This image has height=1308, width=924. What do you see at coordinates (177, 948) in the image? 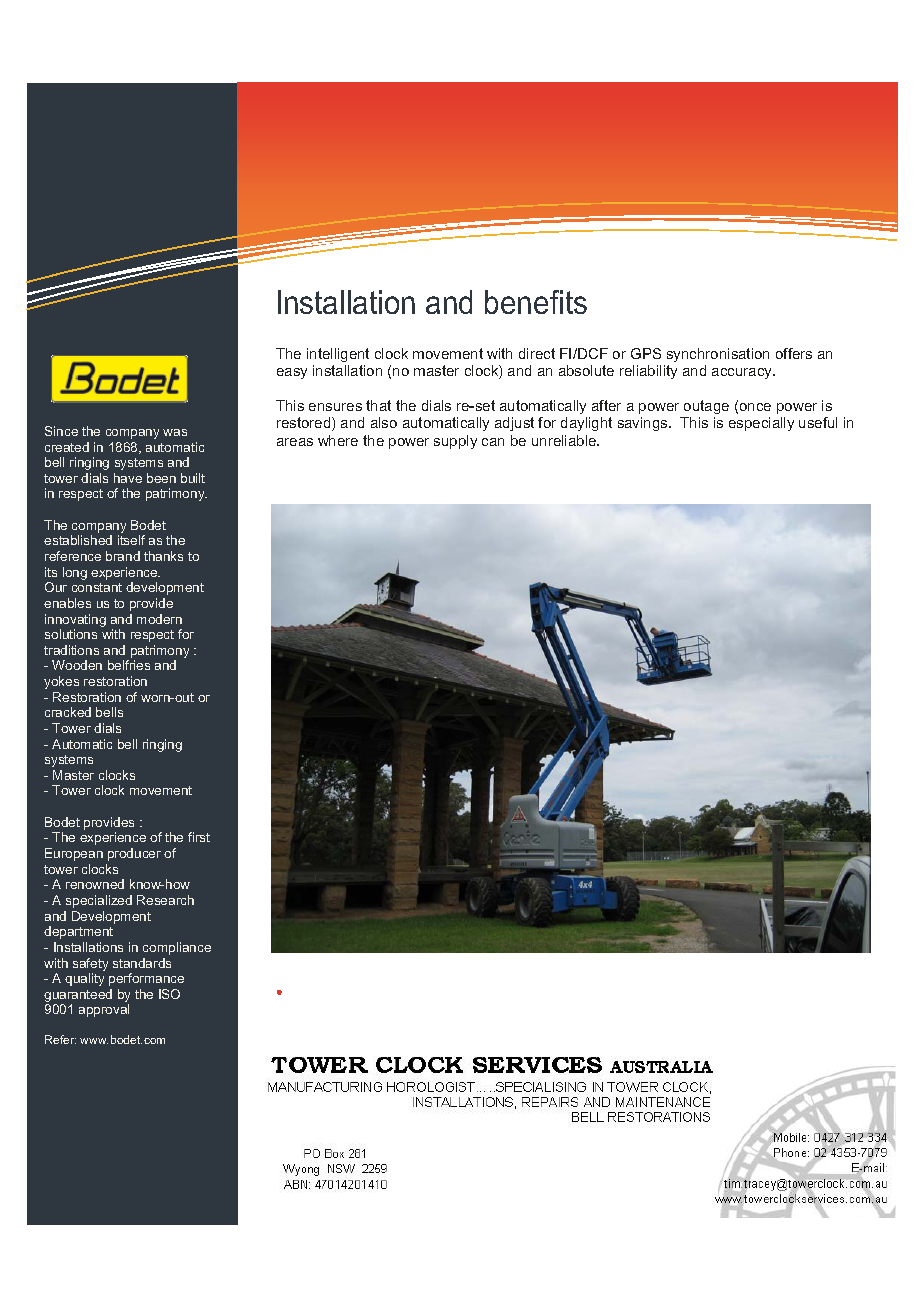
I see `compliance` at bounding box center [177, 948].
